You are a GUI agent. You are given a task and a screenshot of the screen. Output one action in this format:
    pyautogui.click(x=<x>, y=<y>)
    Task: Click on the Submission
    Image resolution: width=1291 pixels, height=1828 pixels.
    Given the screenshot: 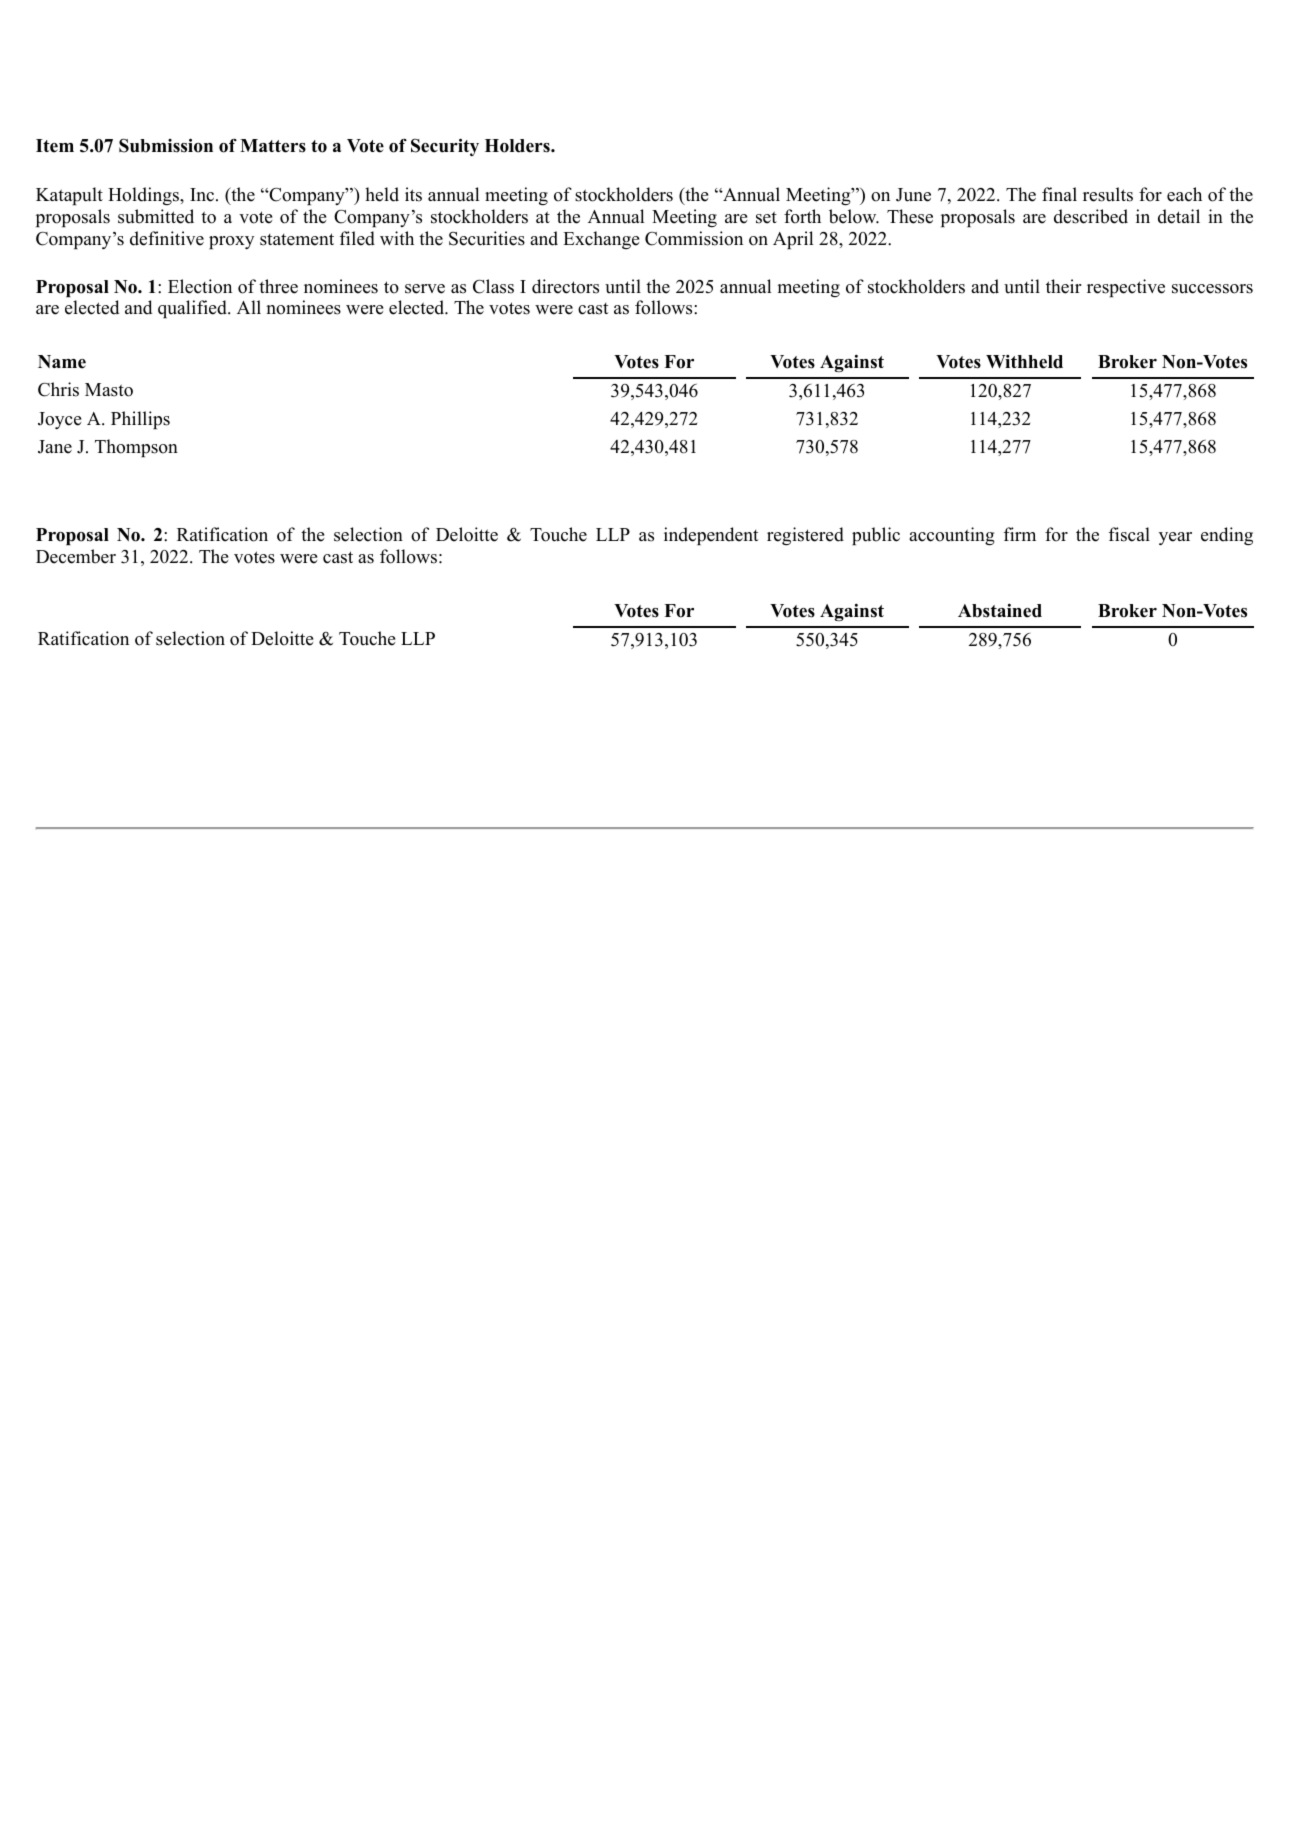 What is the action you would take?
    pyautogui.click(x=166, y=145)
